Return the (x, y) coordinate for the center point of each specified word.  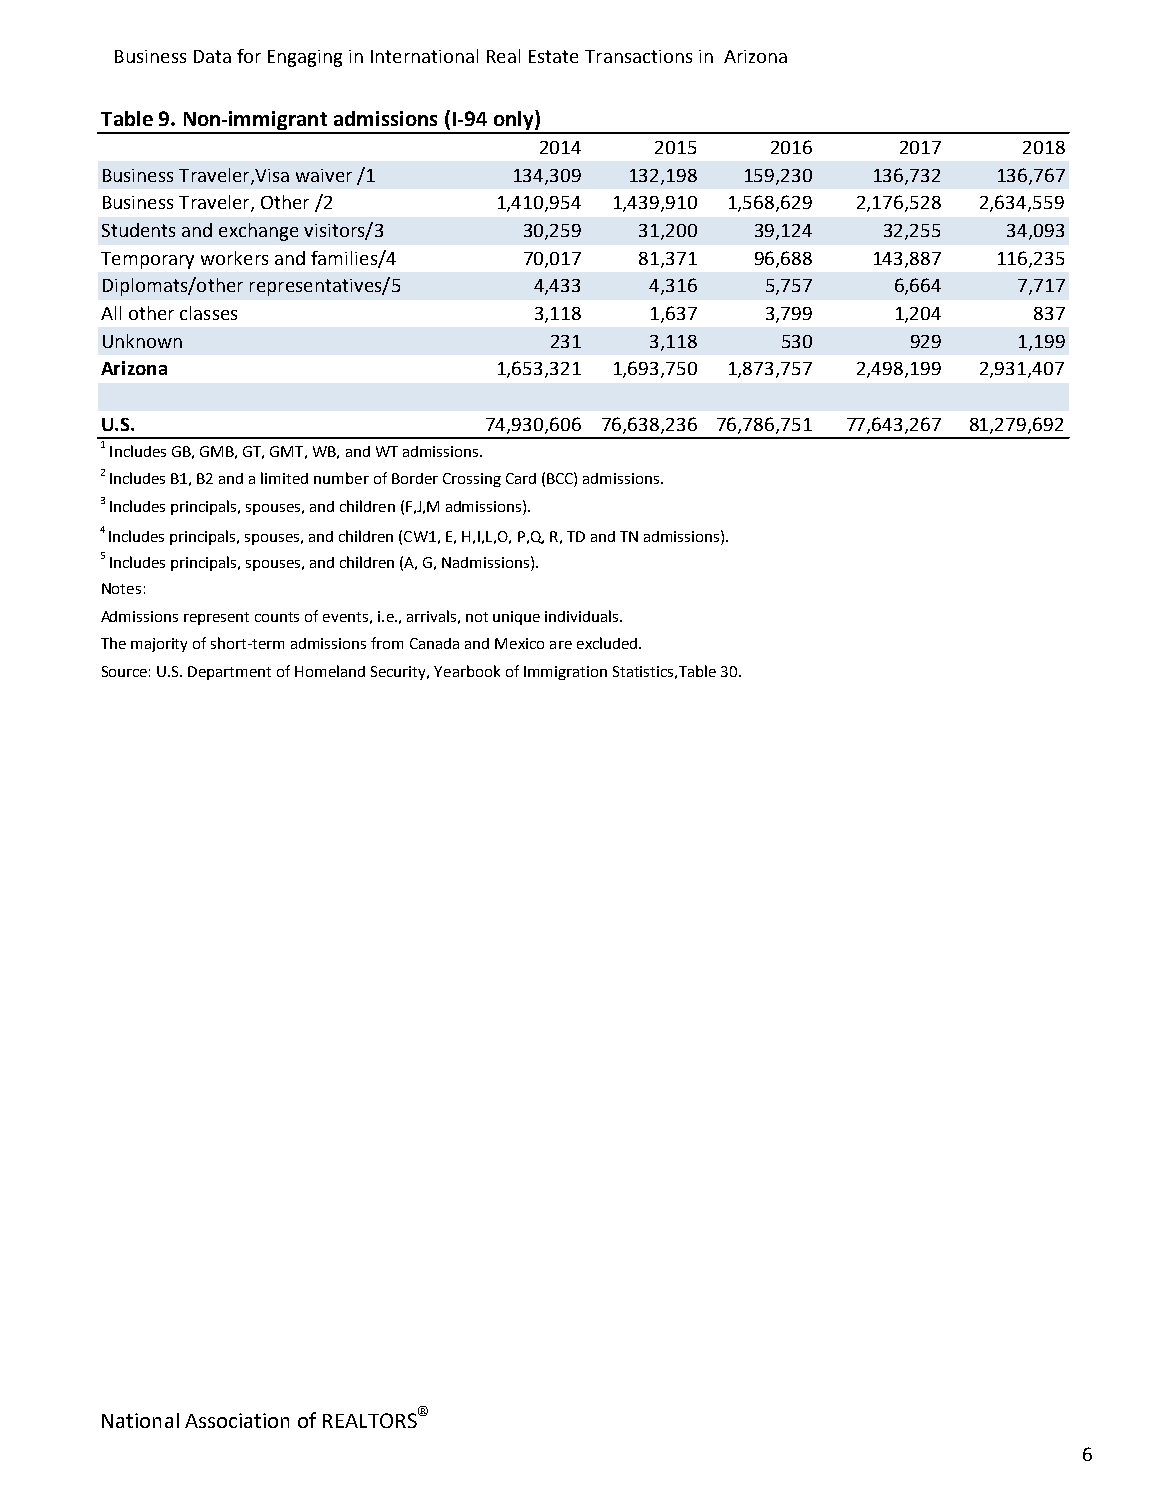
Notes (121, 588)
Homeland (330, 671)
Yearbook (467, 671)
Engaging (305, 58)
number (341, 478)
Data (212, 56)
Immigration (565, 673)
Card (521, 478)
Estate (553, 56)
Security (400, 673)
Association (237, 1420)
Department (229, 673)
